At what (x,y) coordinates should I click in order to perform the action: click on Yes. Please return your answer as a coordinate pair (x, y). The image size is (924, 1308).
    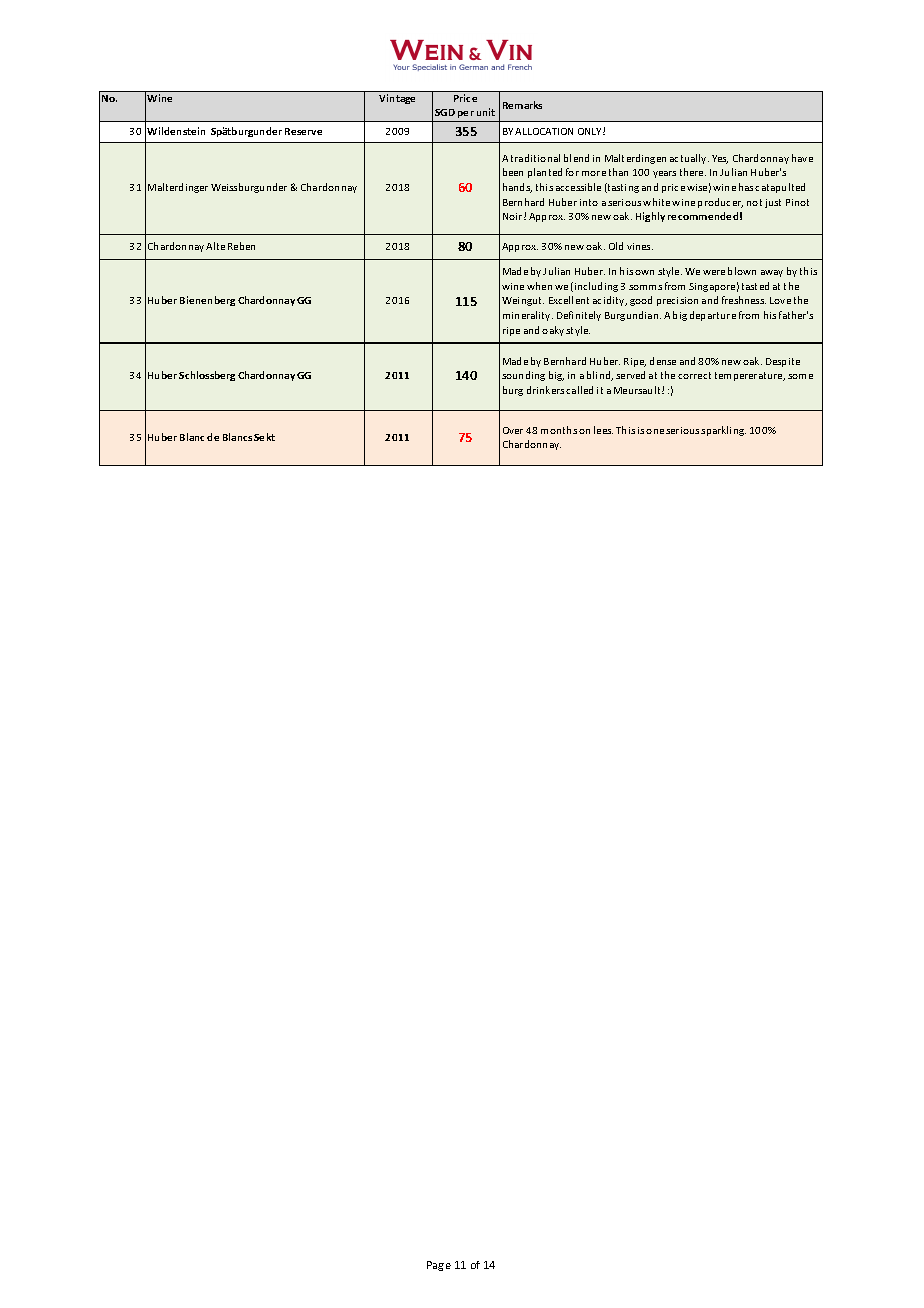
    Looking at the image, I should click on (720, 159).
